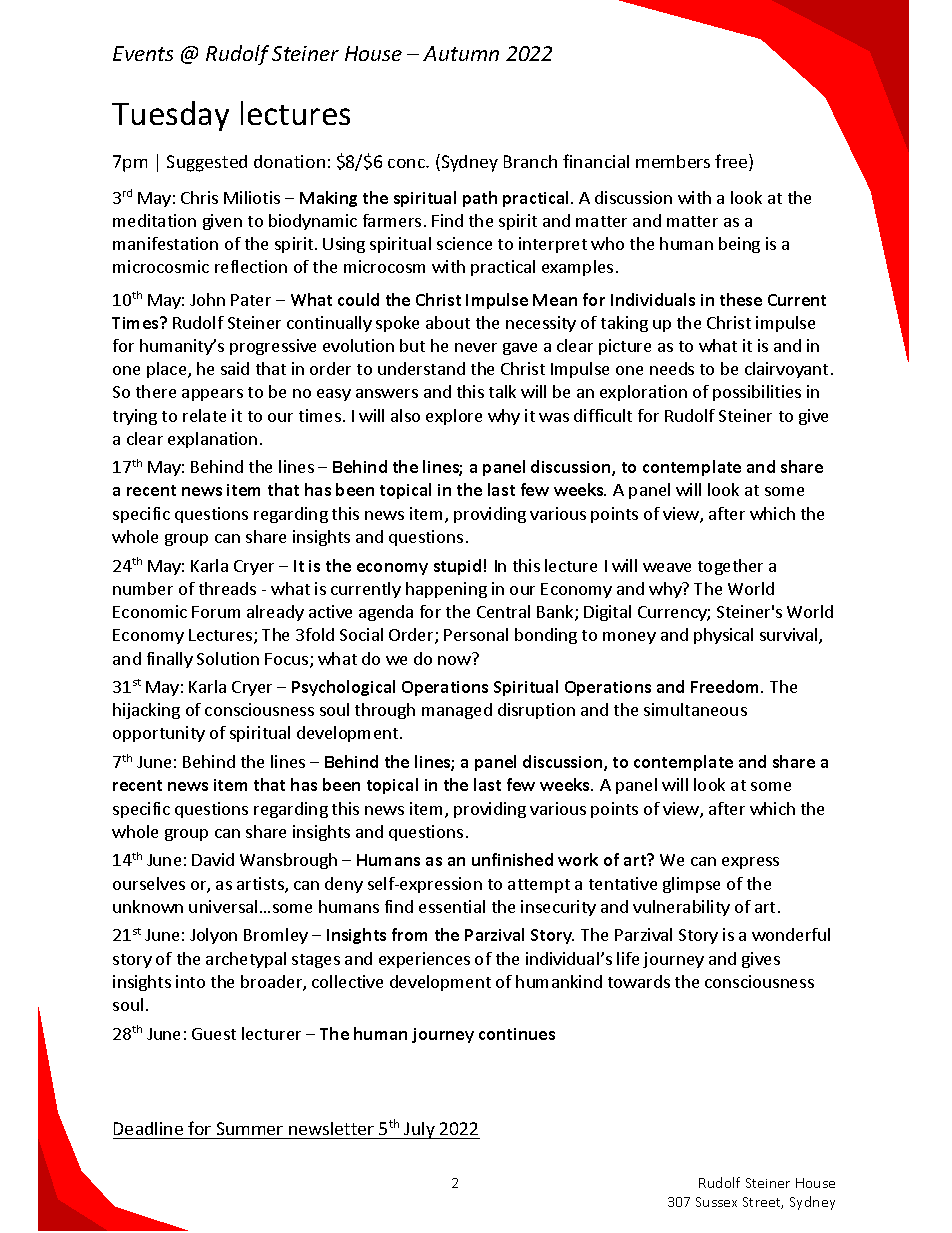  Describe the element at coordinates (213, 859) in the image. I see `David` at that location.
